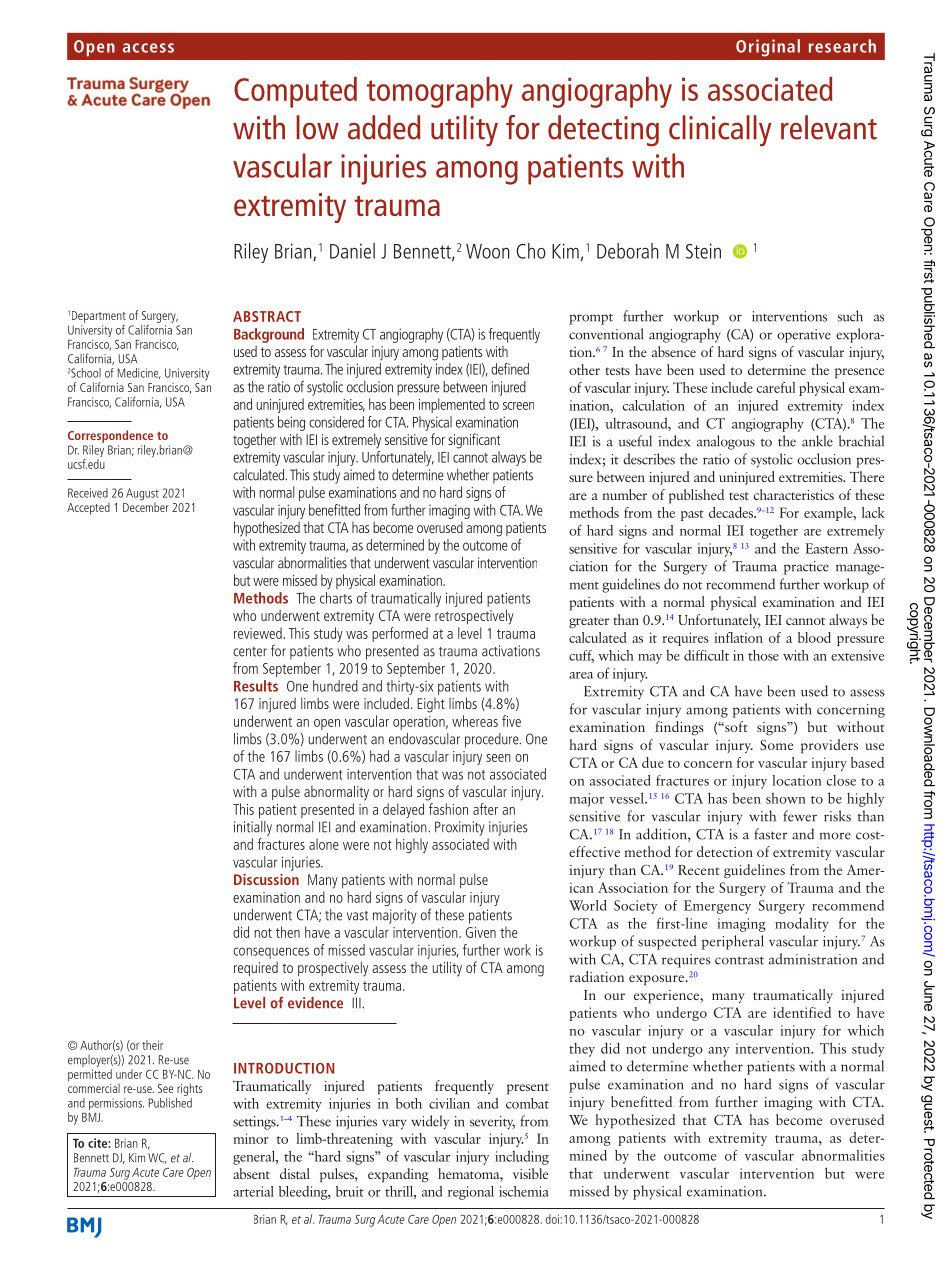  What do you see at coordinates (440, 92) in the page?
I see `tomography` at bounding box center [440, 92].
